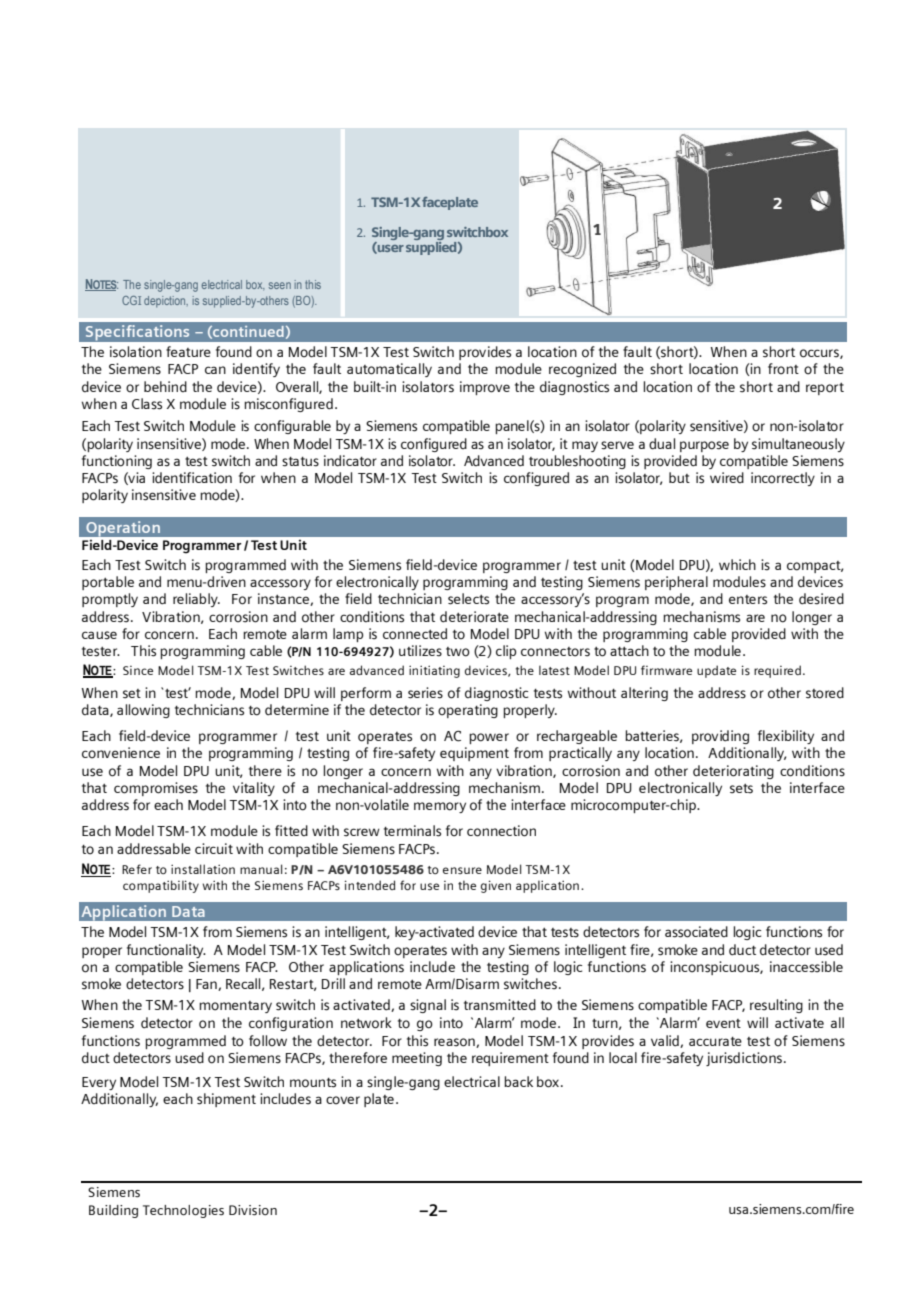 The image size is (924, 1308). I want to click on automatically, so click(389, 370).
